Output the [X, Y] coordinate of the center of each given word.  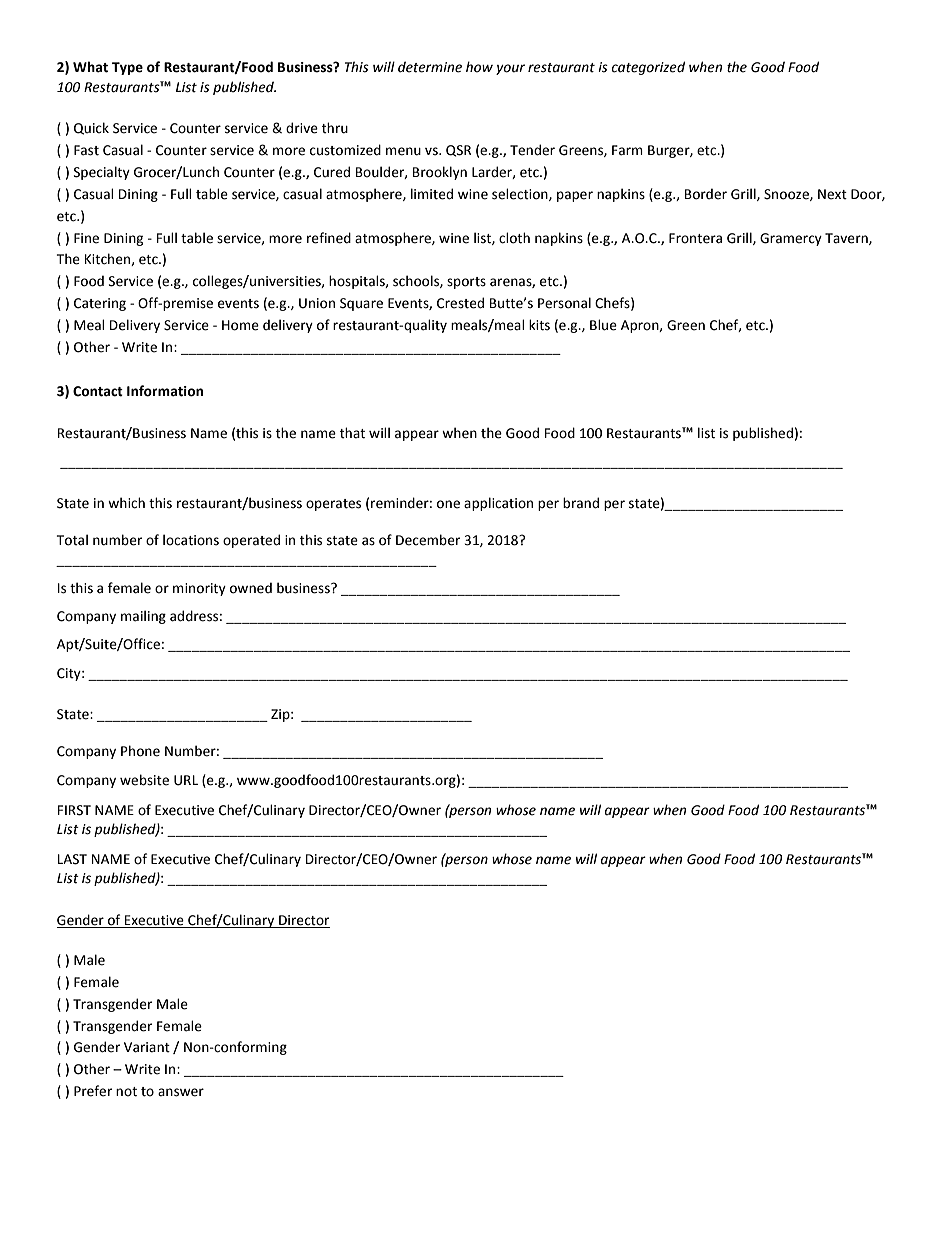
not [126, 1092]
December [428, 540]
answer [181, 1092]
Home [240, 325]
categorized [648, 68]
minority [199, 589]
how [479, 67]
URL [186, 780]
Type [127, 68]
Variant [147, 1047]
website [144, 780]
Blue [603, 325]
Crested [460, 303]
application [498, 504]
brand [581, 503]
